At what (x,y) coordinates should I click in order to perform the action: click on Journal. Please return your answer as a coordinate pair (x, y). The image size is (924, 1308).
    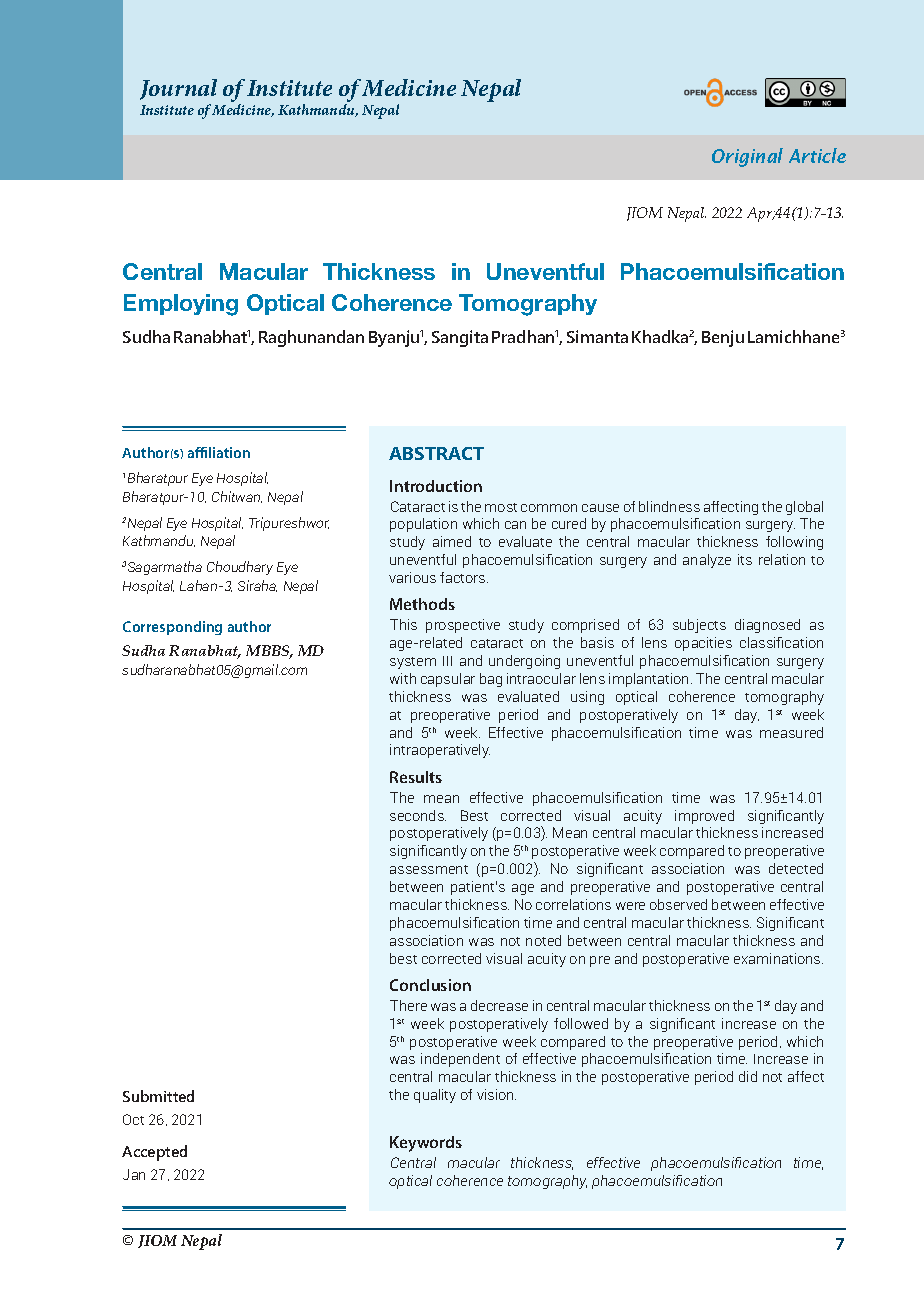
    Looking at the image, I should click on (178, 89).
